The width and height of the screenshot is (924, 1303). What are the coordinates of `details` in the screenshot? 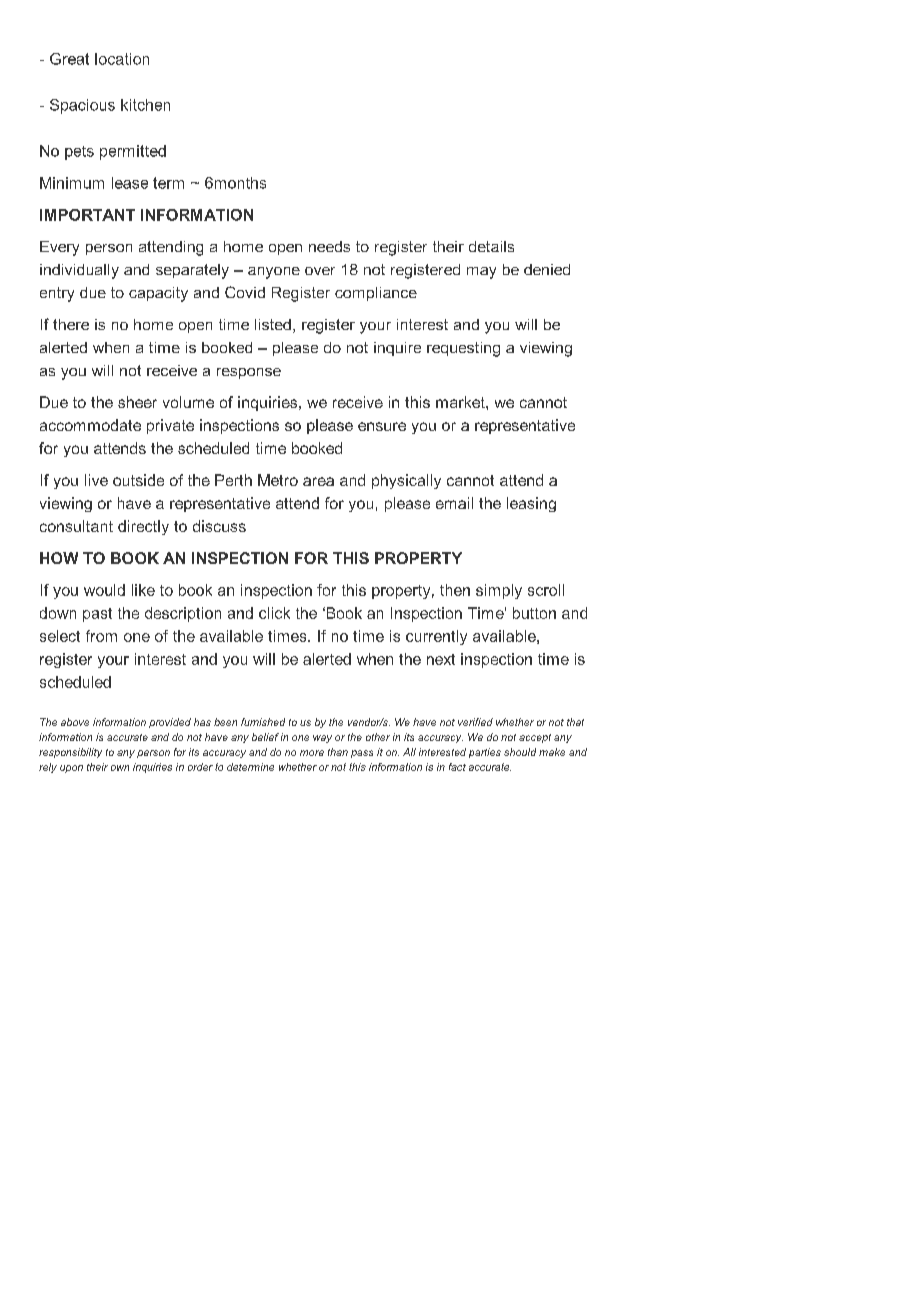 It's located at (491, 246).
